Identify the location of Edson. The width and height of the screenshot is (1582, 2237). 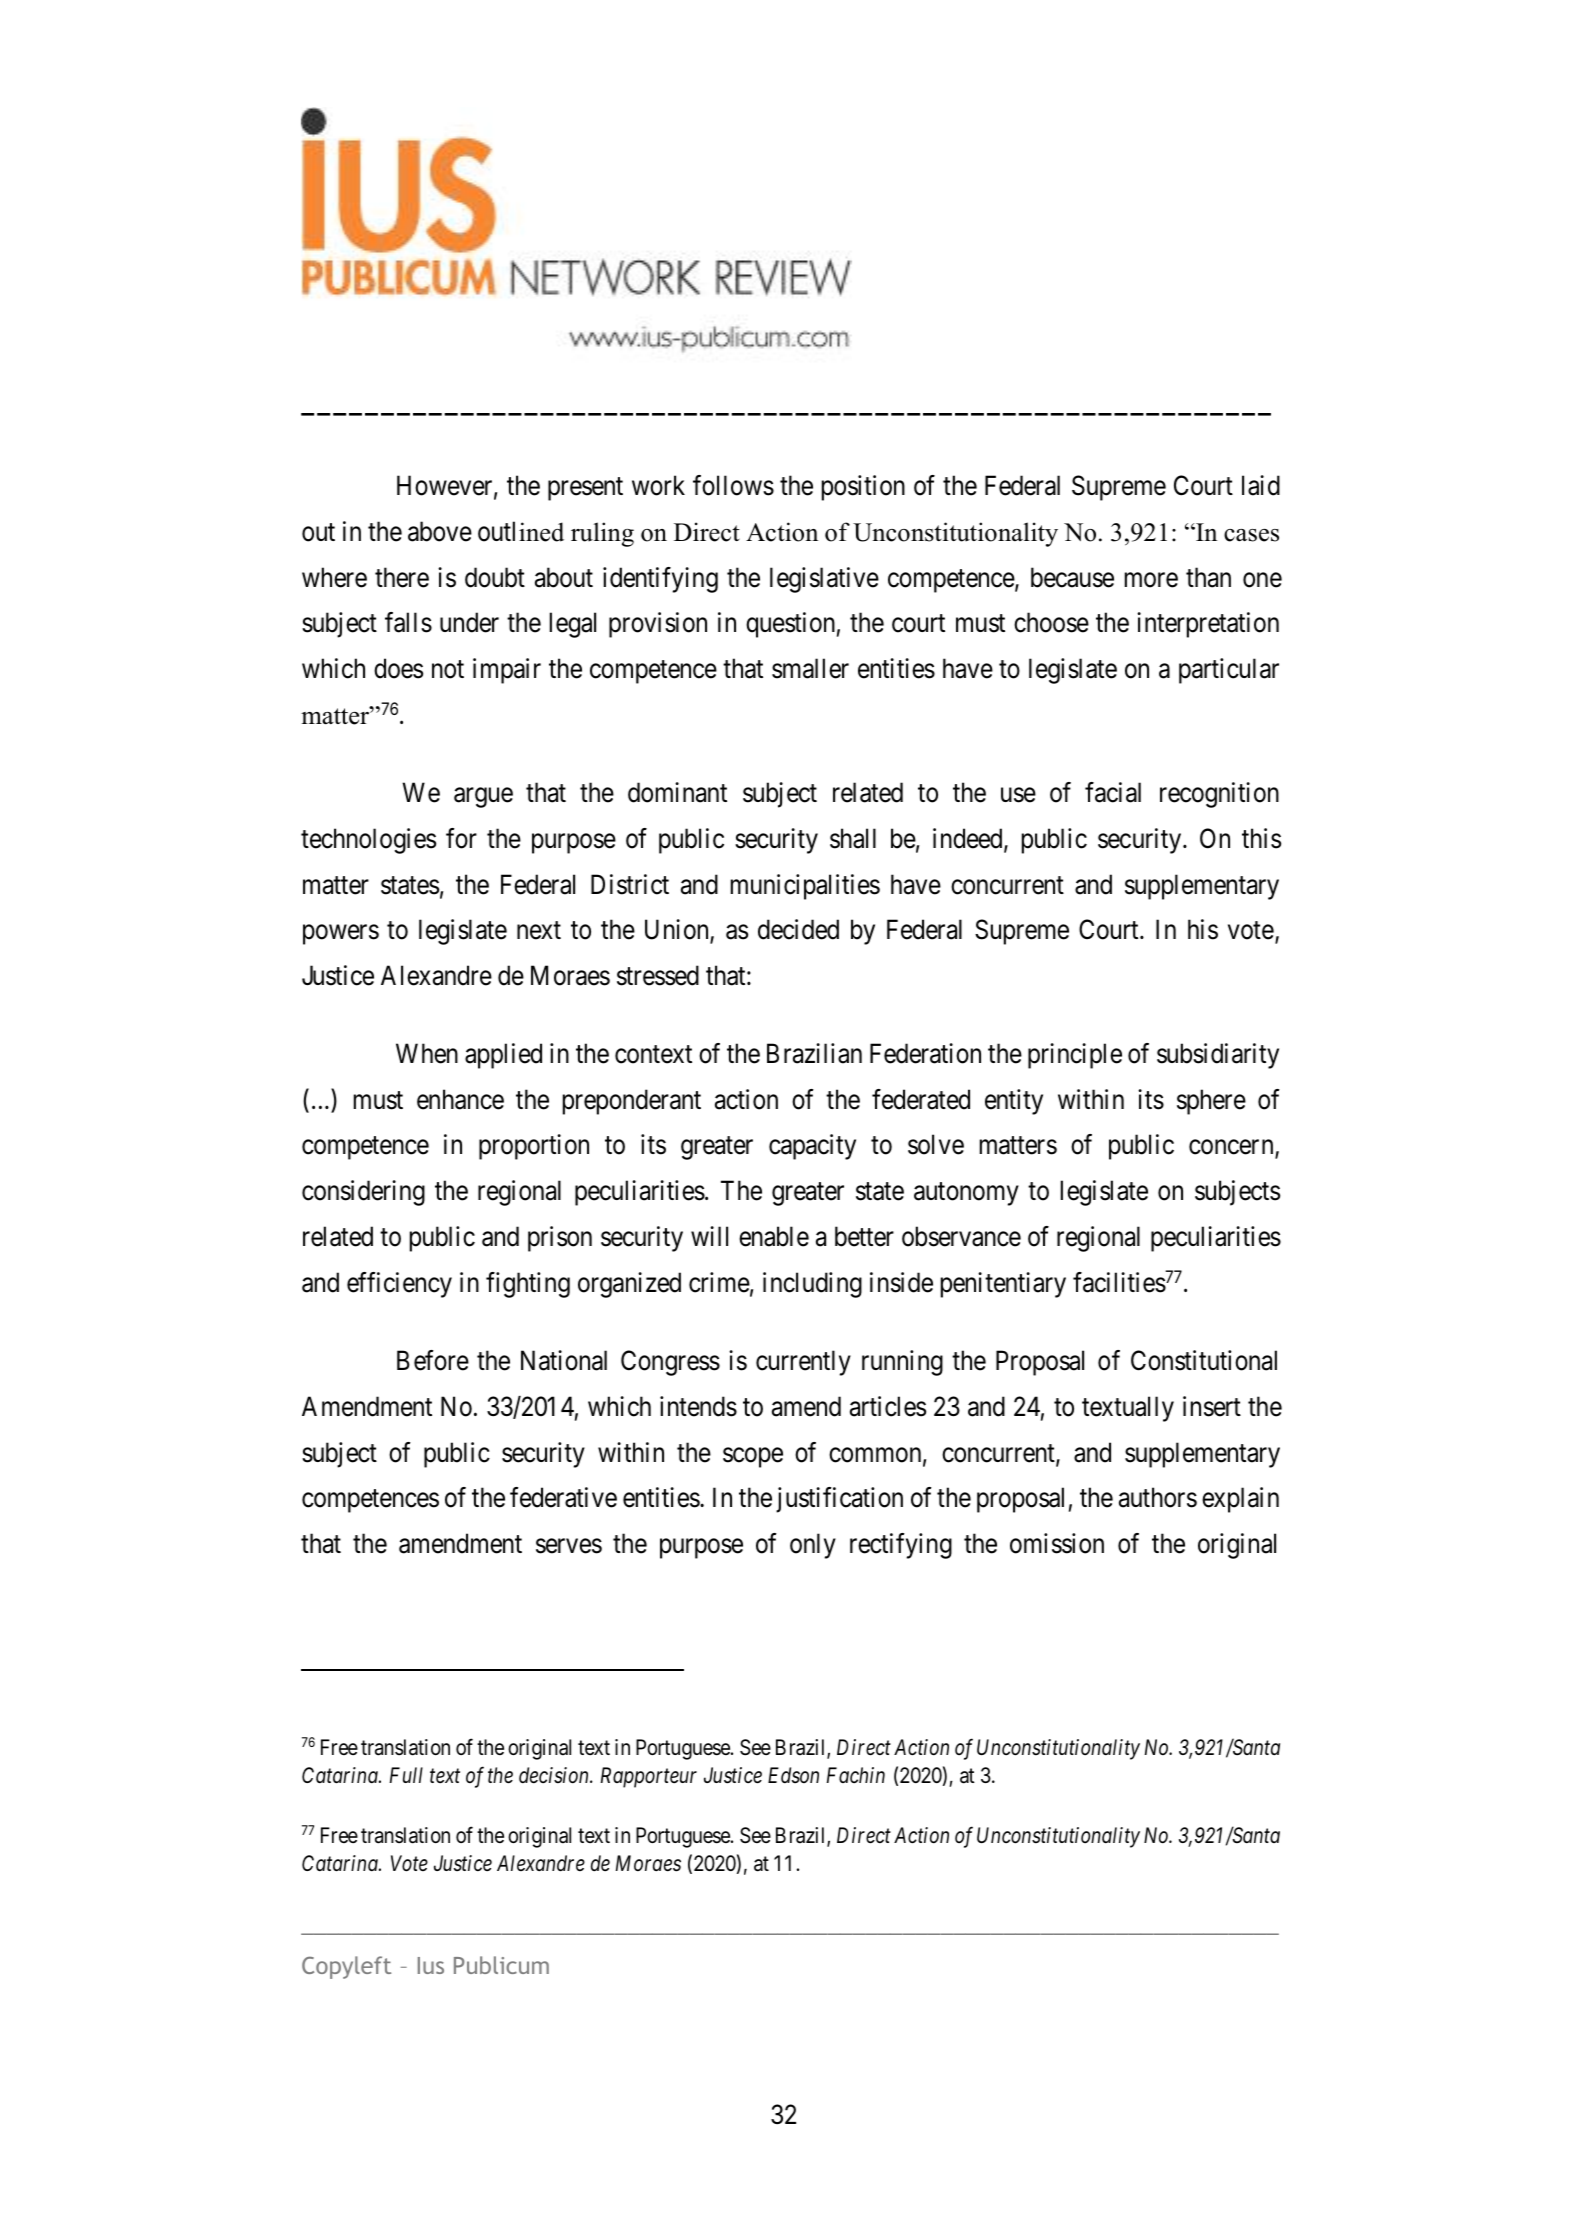
(793, 1775).
